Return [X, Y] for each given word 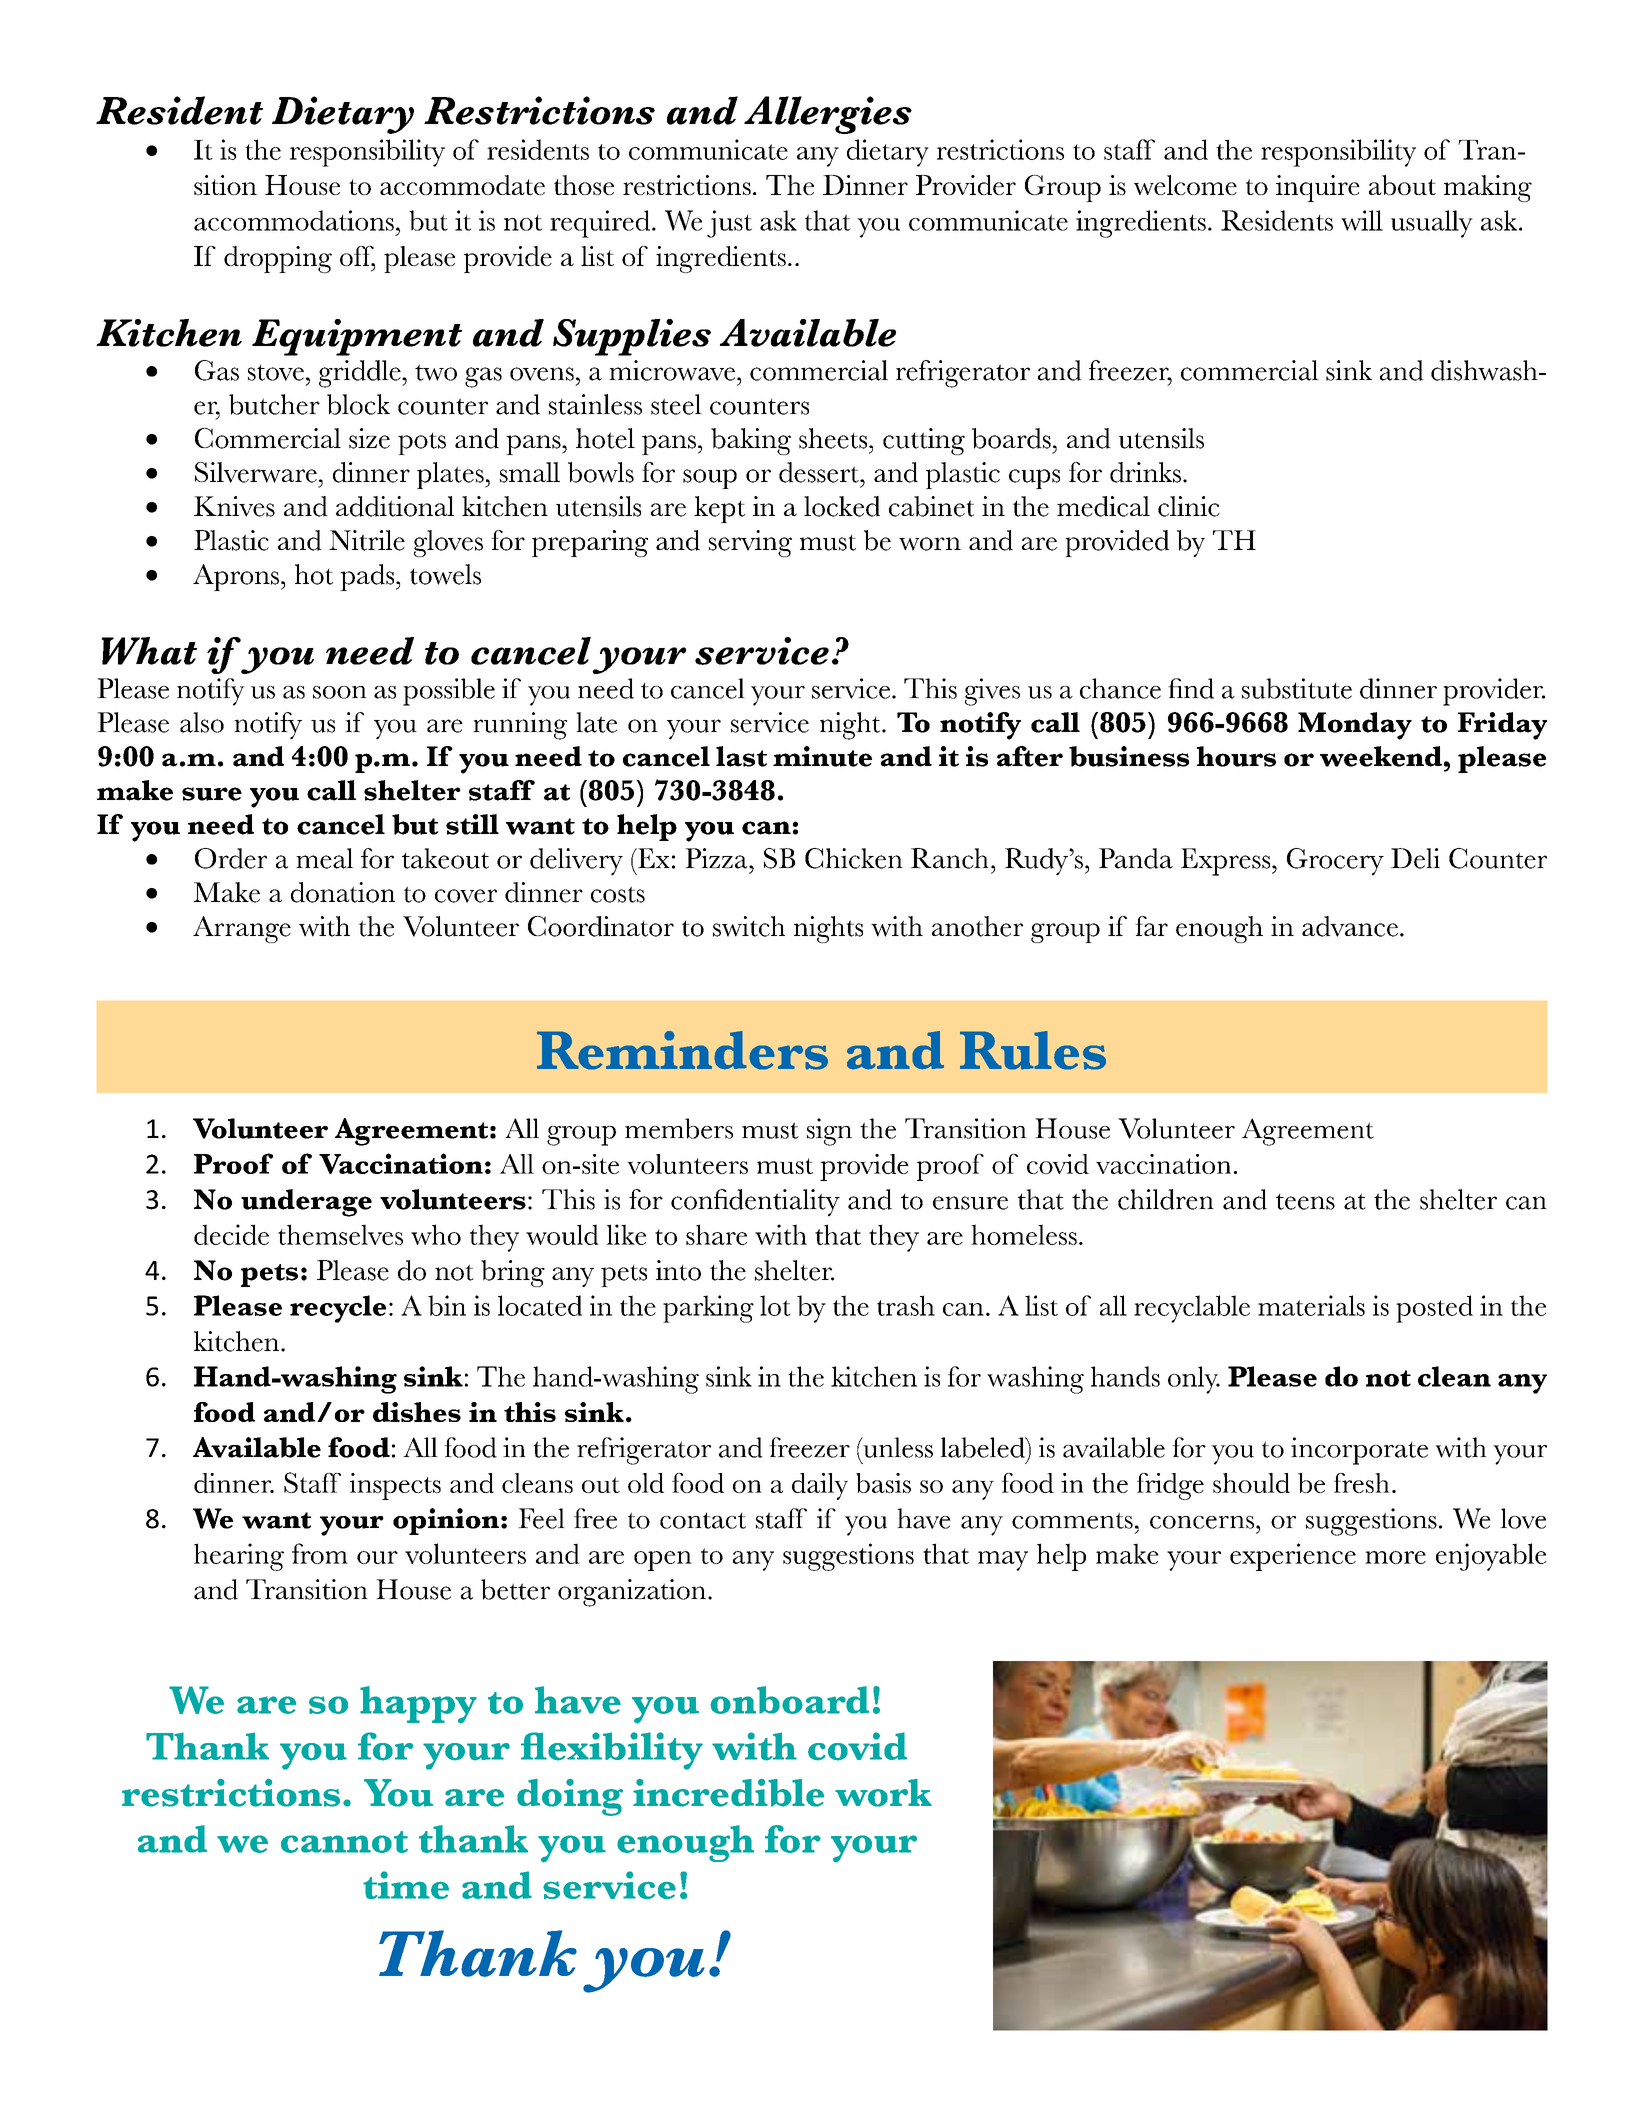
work [883, 1793]
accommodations [294, 220]
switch [749, 926]
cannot [344, 1842]
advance [1350, 926]
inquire [1318, 188]
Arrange [242, 929]
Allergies [828, 115]
